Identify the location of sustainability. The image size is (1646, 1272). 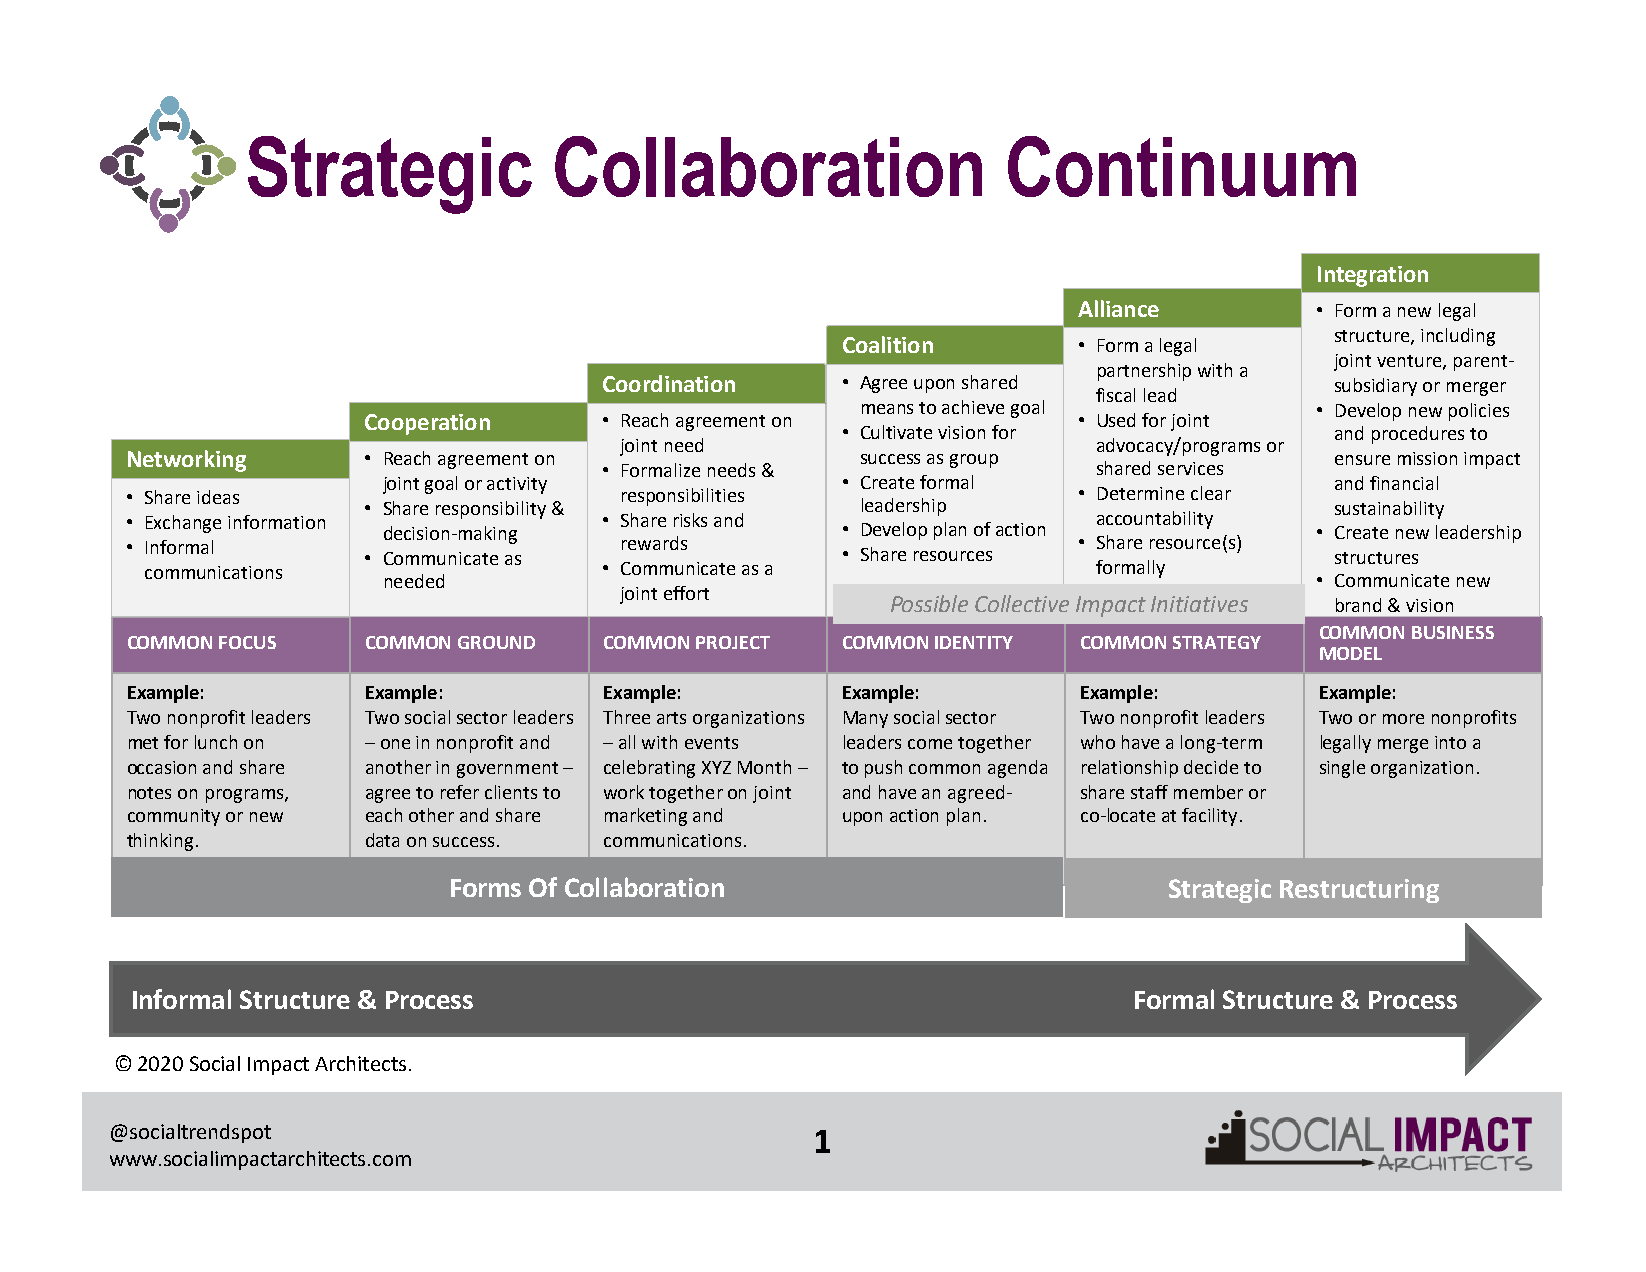
(1389, 510).
